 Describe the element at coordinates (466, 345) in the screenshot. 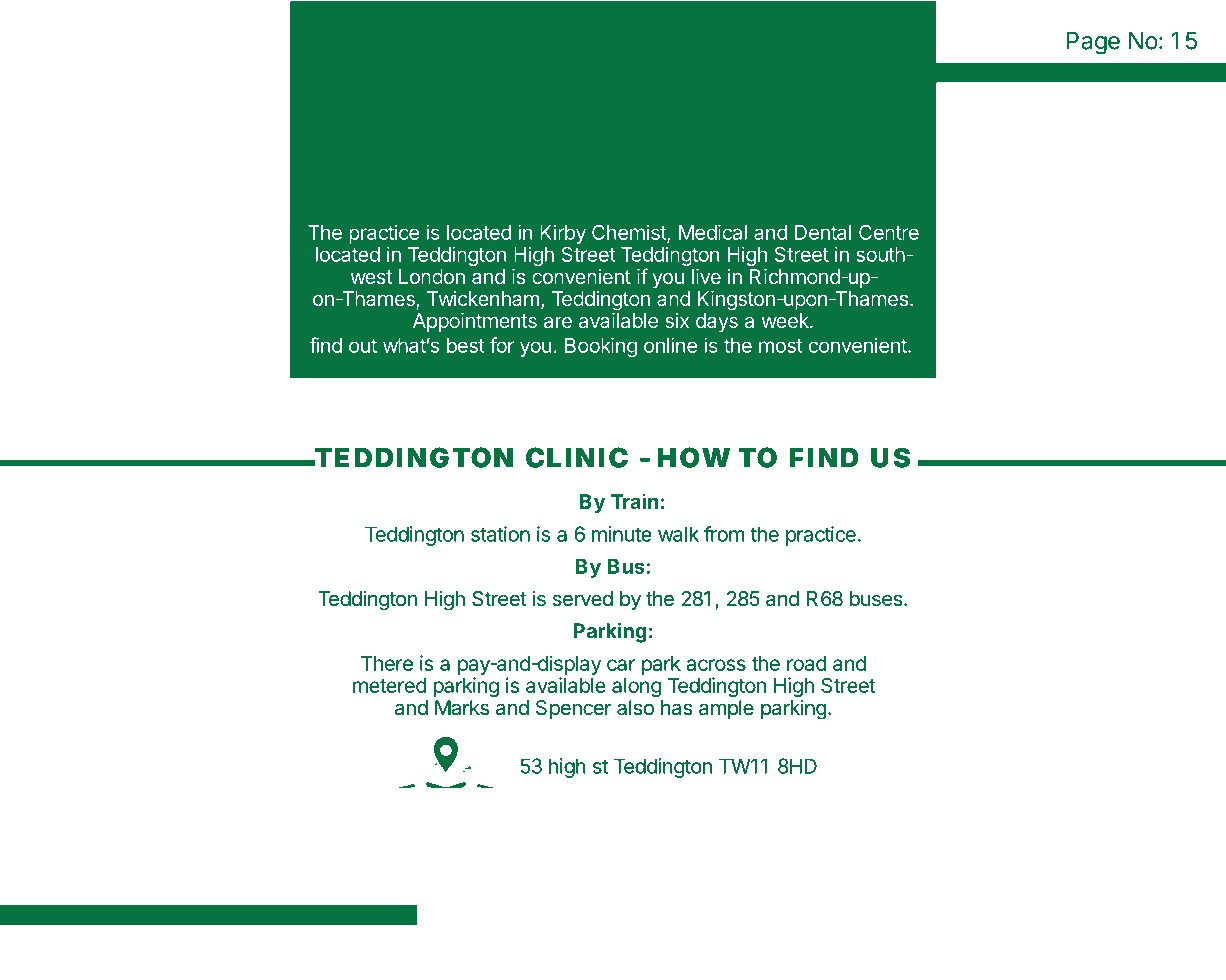

I see `best` at that location.
